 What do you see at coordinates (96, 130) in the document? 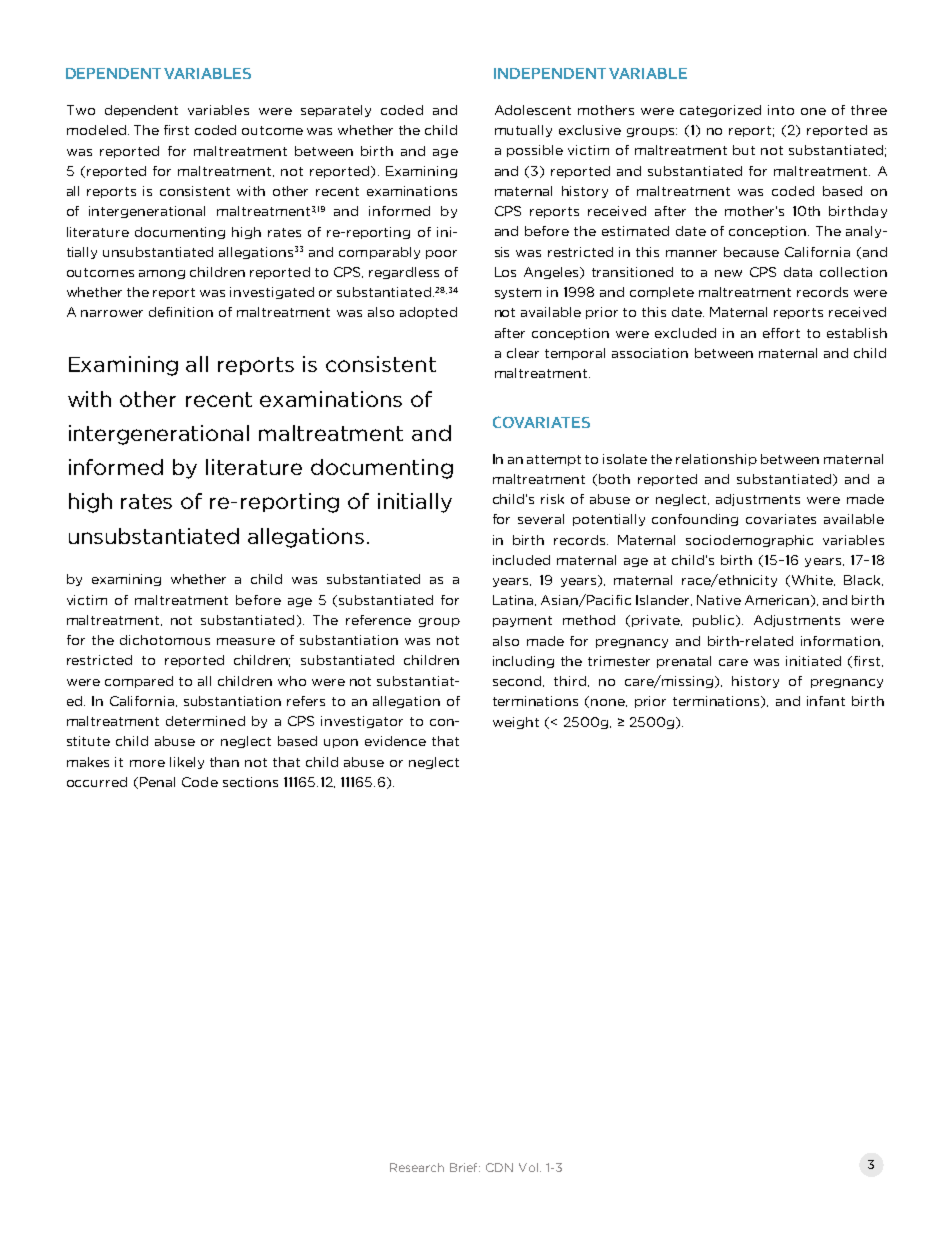
I see `modeled` at bounding box center [96, 130].
